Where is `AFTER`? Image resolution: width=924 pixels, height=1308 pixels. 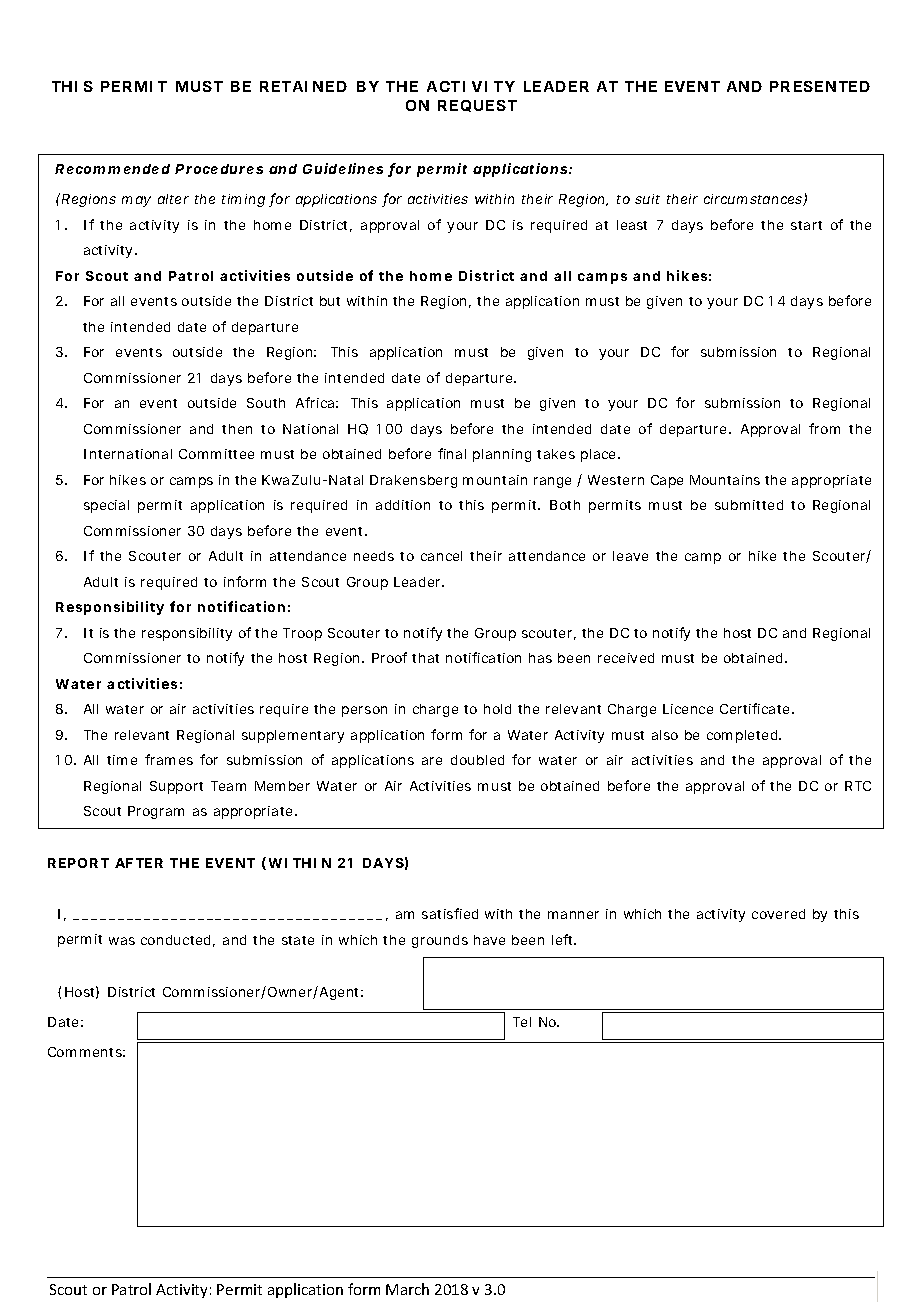 AFTER is located at coordinates (139, 863).
